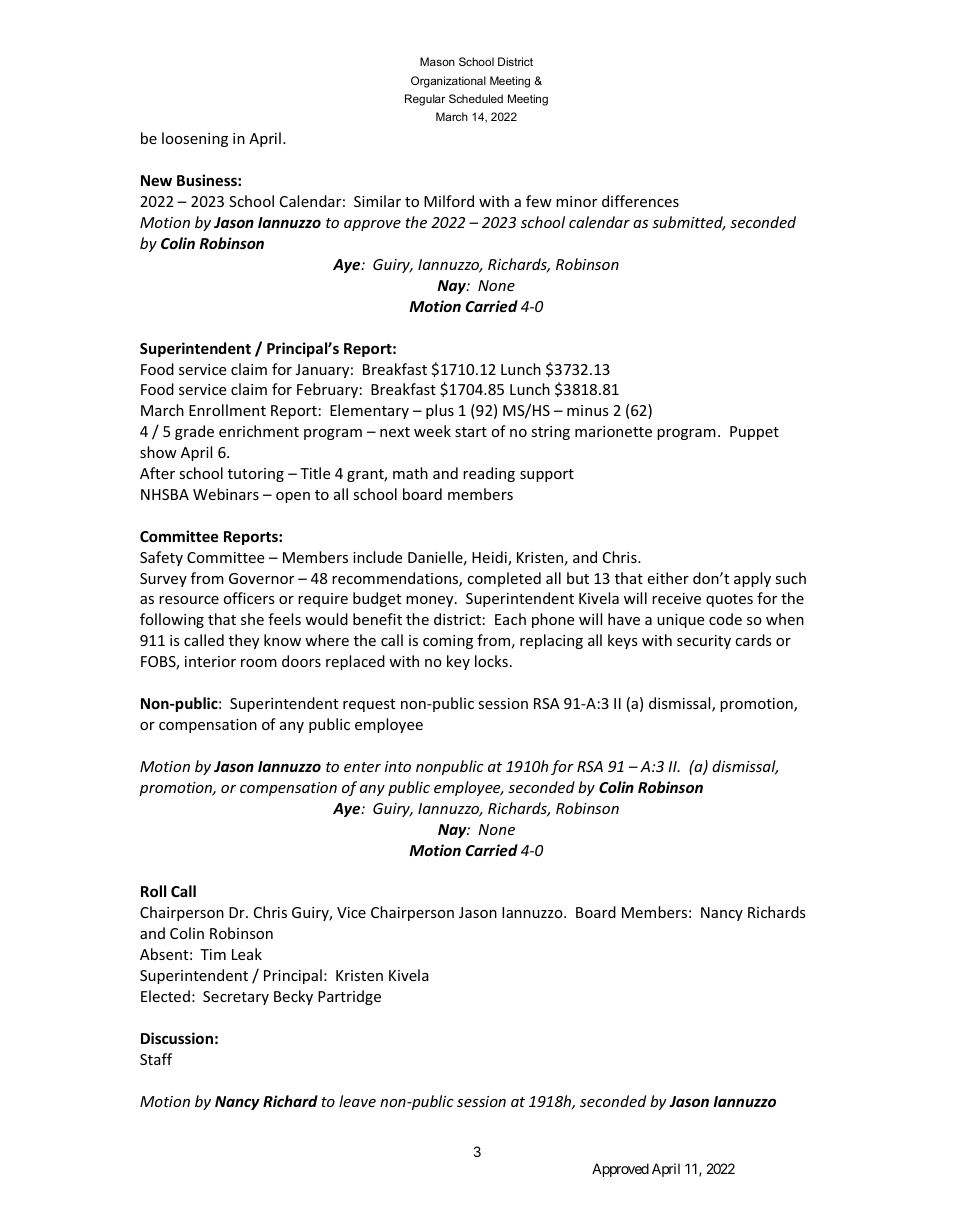 This document has height=1232, width=953. Describe the element at coordinates (357, 1101) in the document. I see `leave` at that location.
